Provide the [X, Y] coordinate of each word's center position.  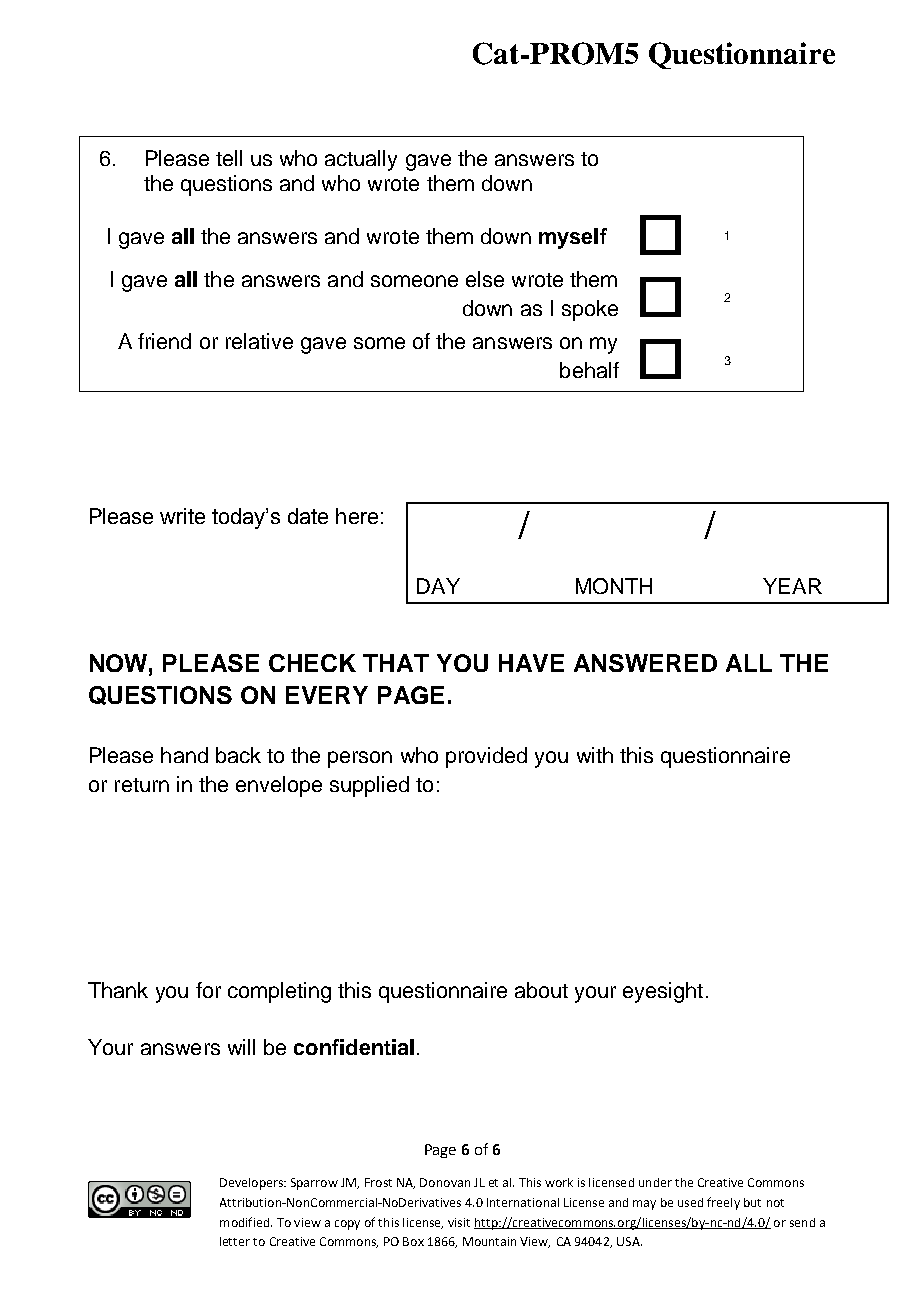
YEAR [792, 586]
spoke [590, 310]
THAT [396, 663]
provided [486, 757]
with [595, 755]
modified [246, 1222]
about [541, 990]
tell [229, 158]
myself [573, 238]
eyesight [663, 992]
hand [184, 755]
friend [164, 341]
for [208, 990]
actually [361, 160]
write [182, 516]
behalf [589, 370]
